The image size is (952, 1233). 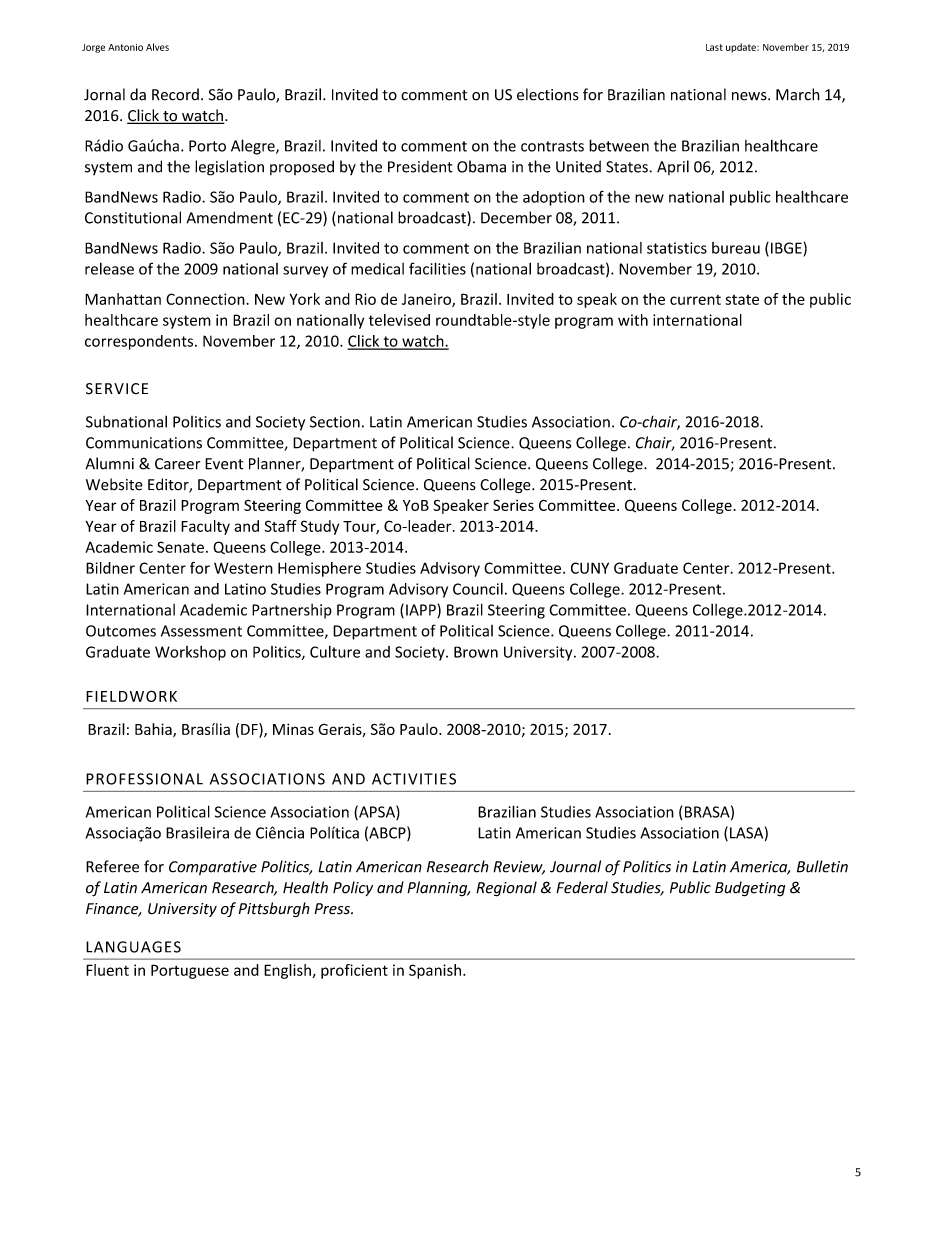 I want to click on Budgeting, so click(x=750, y=889).
